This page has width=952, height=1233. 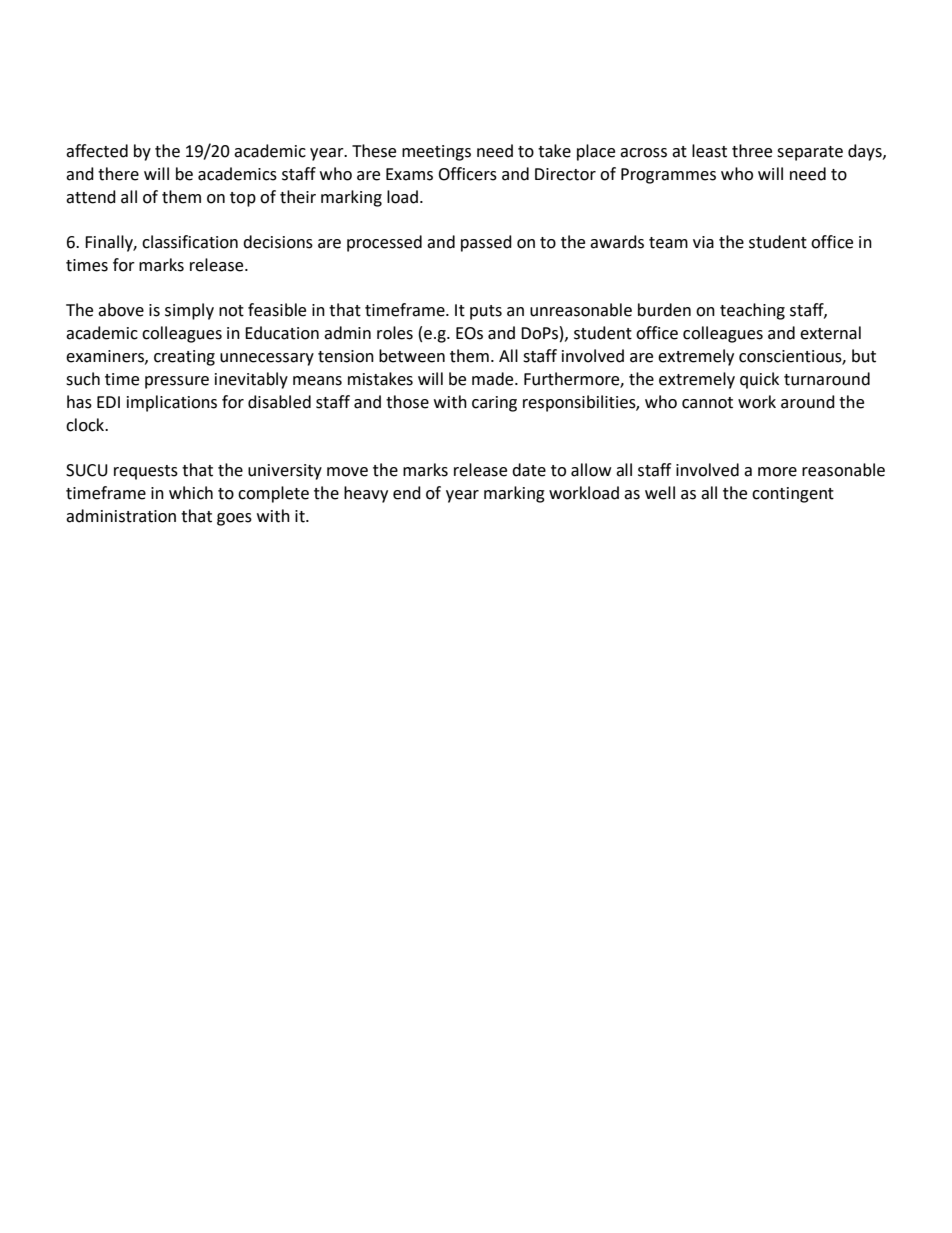 I want to click on teaching, so click(x=752, y=311).
